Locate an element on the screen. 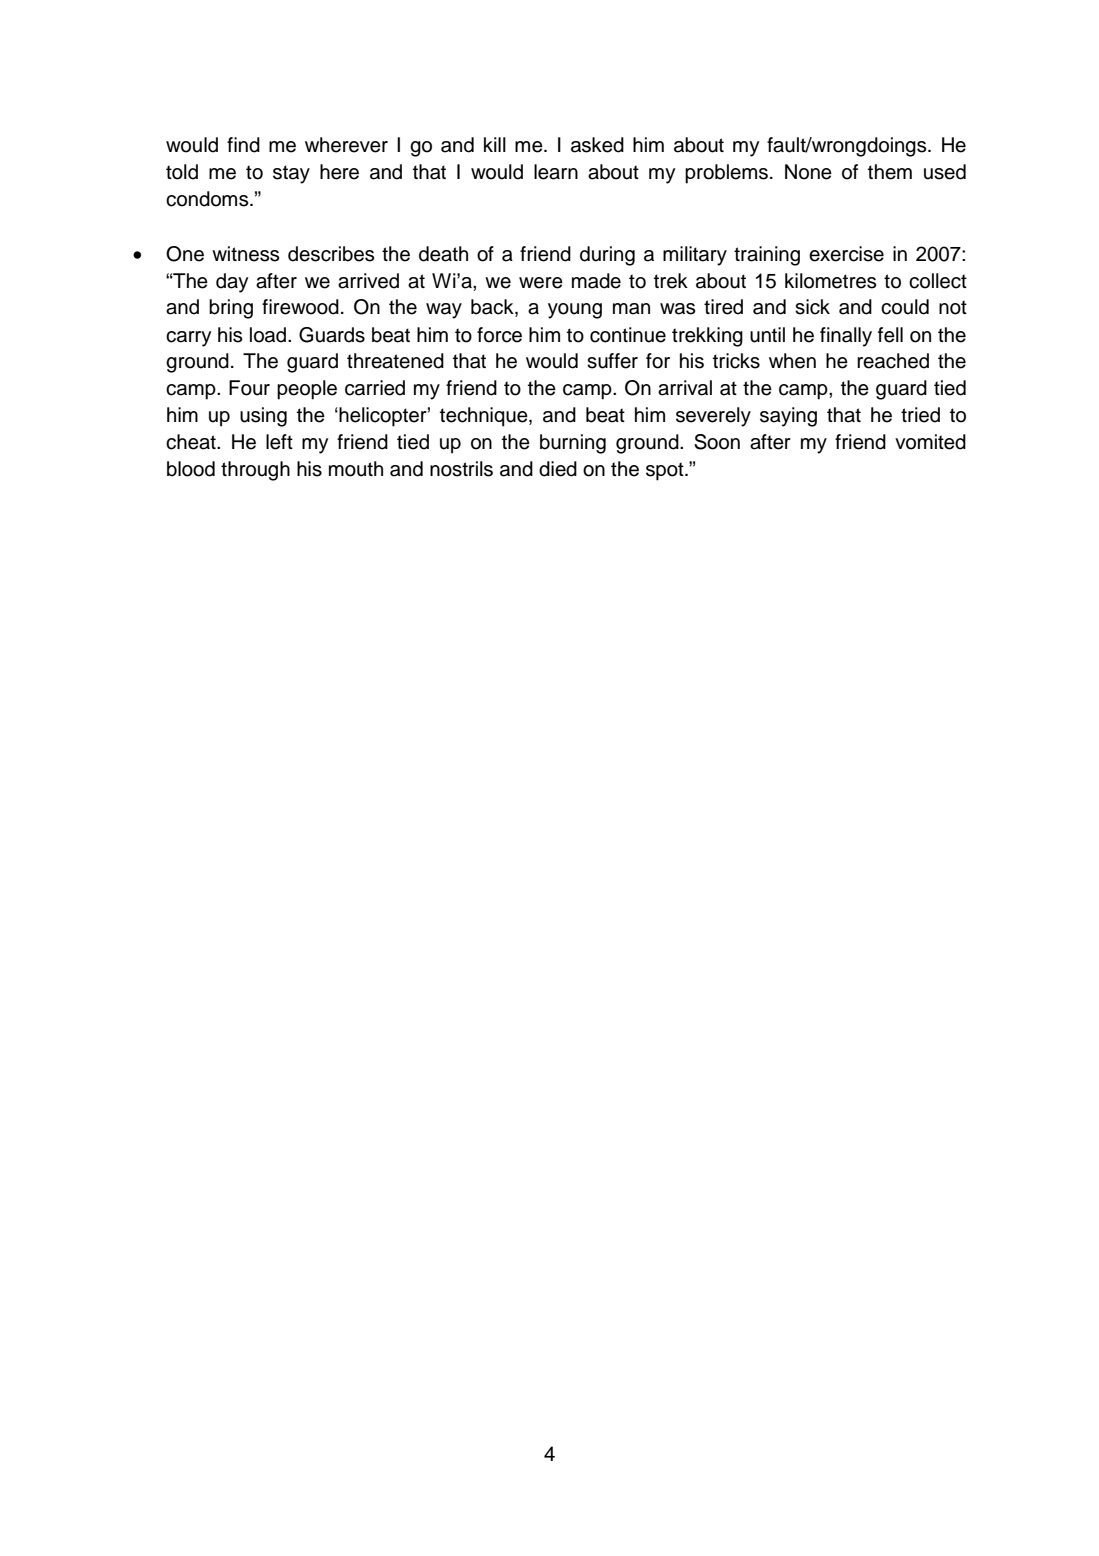  firewood is located at coordinates (300, 307).
